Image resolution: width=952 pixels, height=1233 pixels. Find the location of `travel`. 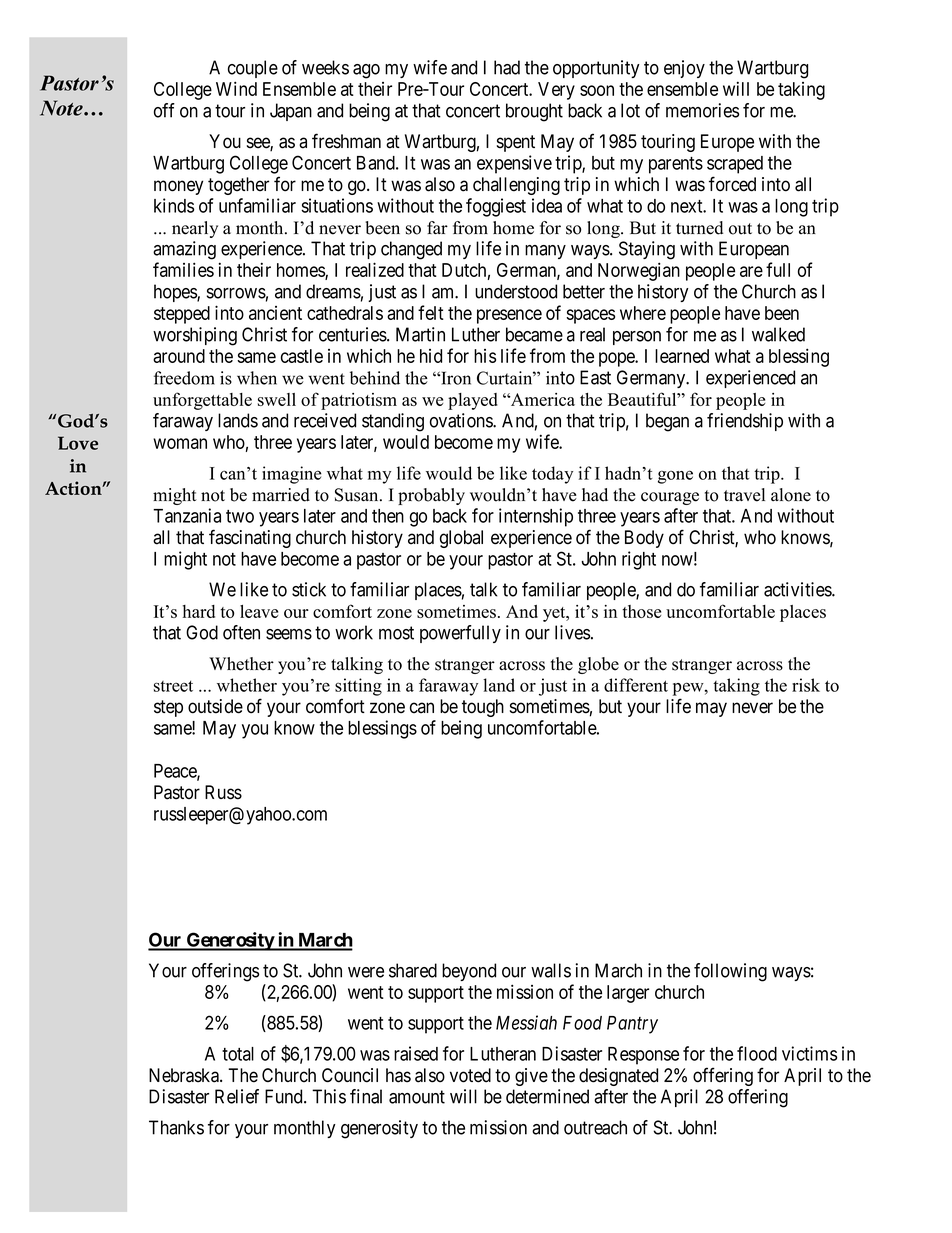

travel is located at coordinates (744, 495).
